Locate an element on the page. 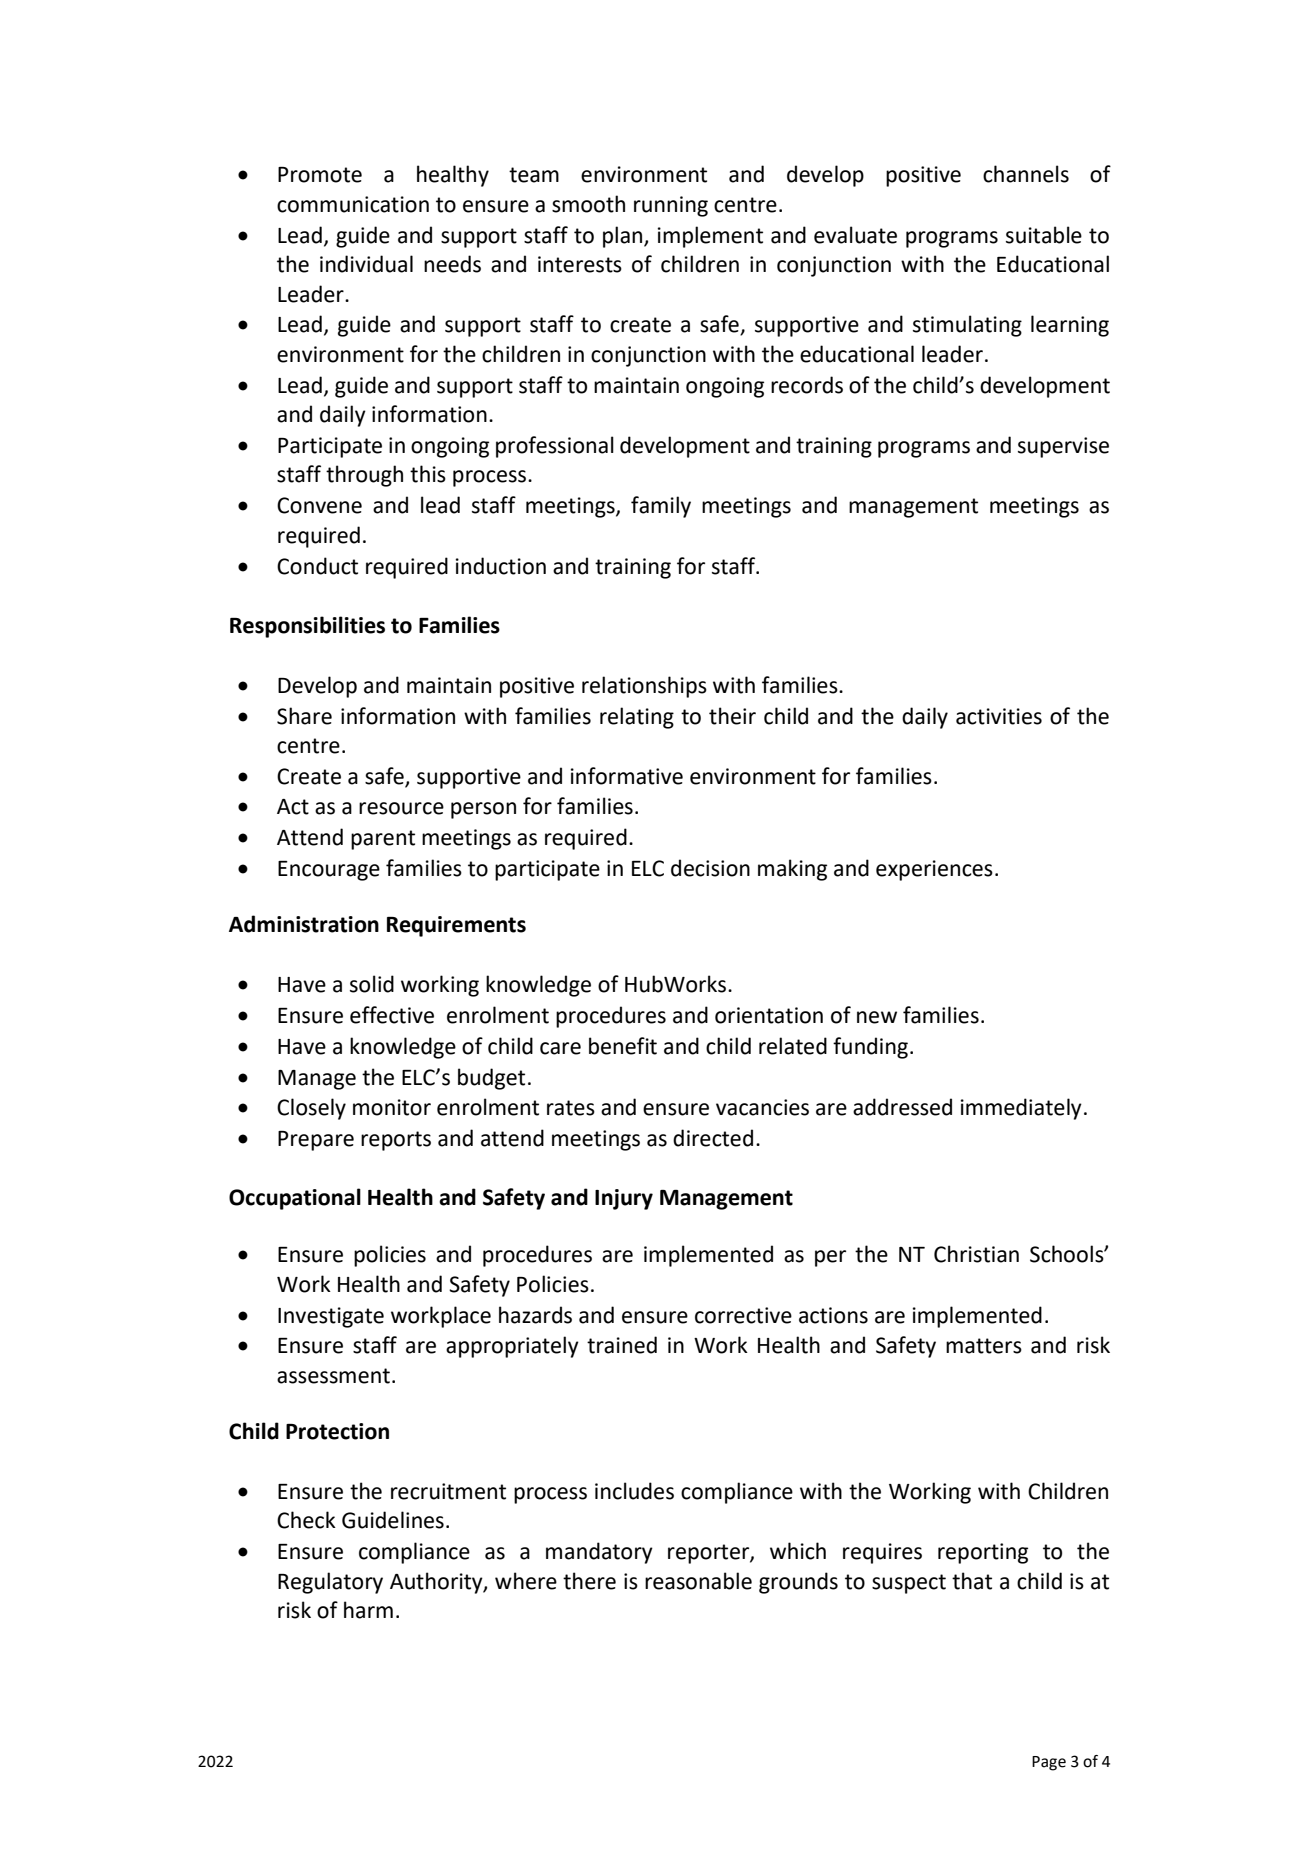 The height and width of the page is (1849, 1308). channels is located at coordinates (1026, 174).
